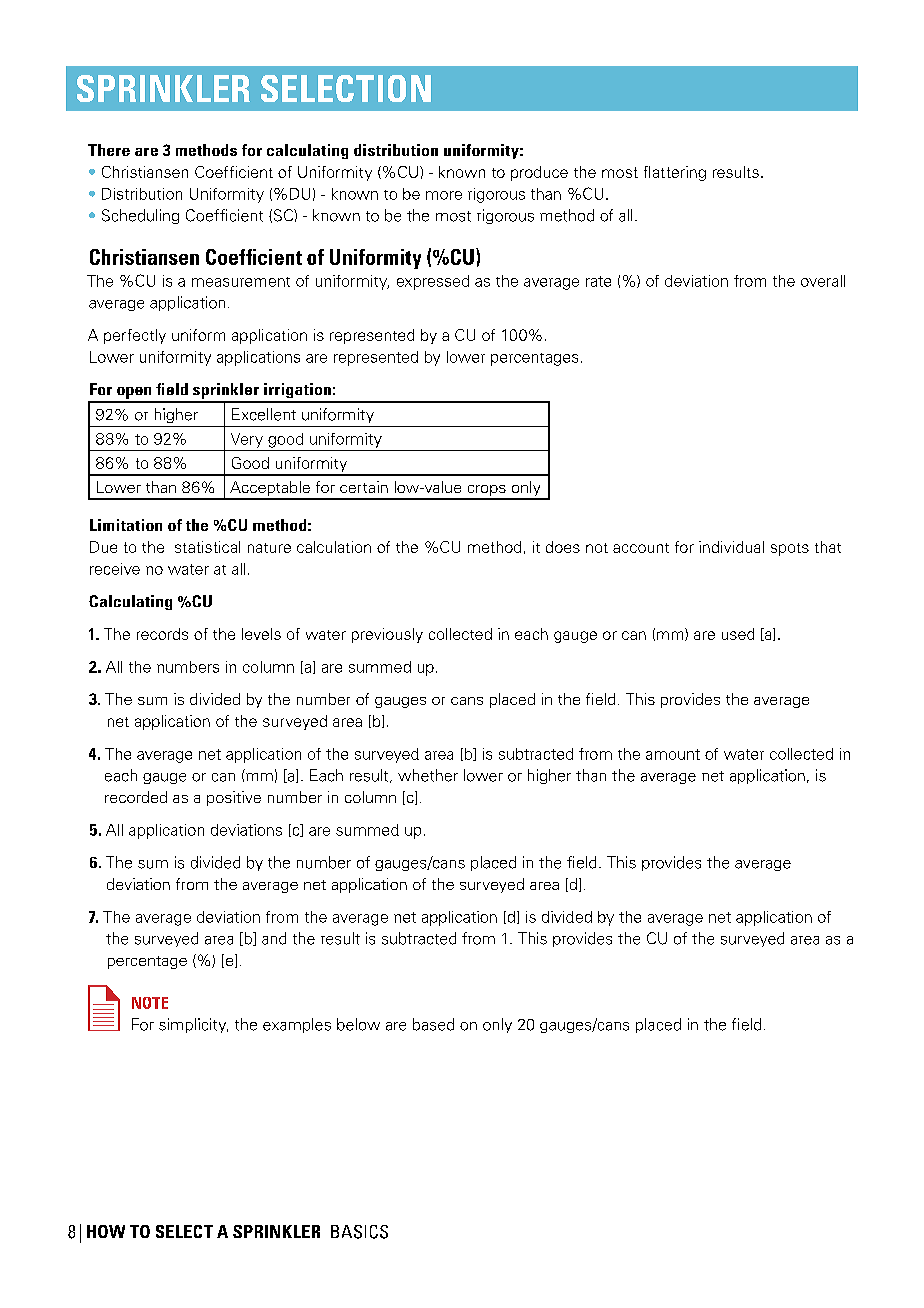 The image size is (924, 1308). I want to click on based, so click(433, 1024).
